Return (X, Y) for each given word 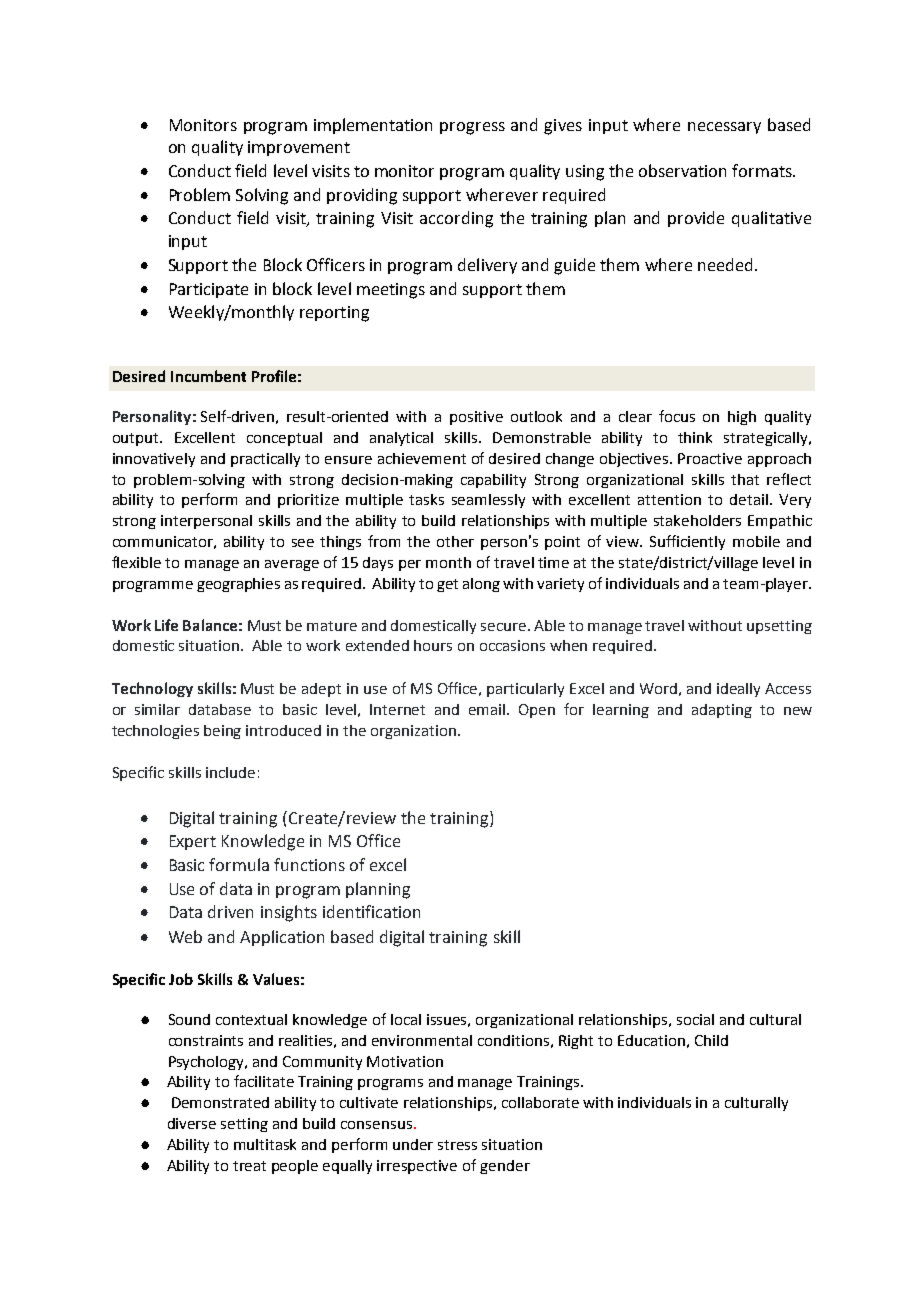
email (488, 709)
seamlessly (488, 501)
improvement (299, 148)
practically (265, 460)
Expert (193, 842)
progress (472, 128)
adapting (722, 711)
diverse (192, 1123)
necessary (724, 128)
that (745, 479)
